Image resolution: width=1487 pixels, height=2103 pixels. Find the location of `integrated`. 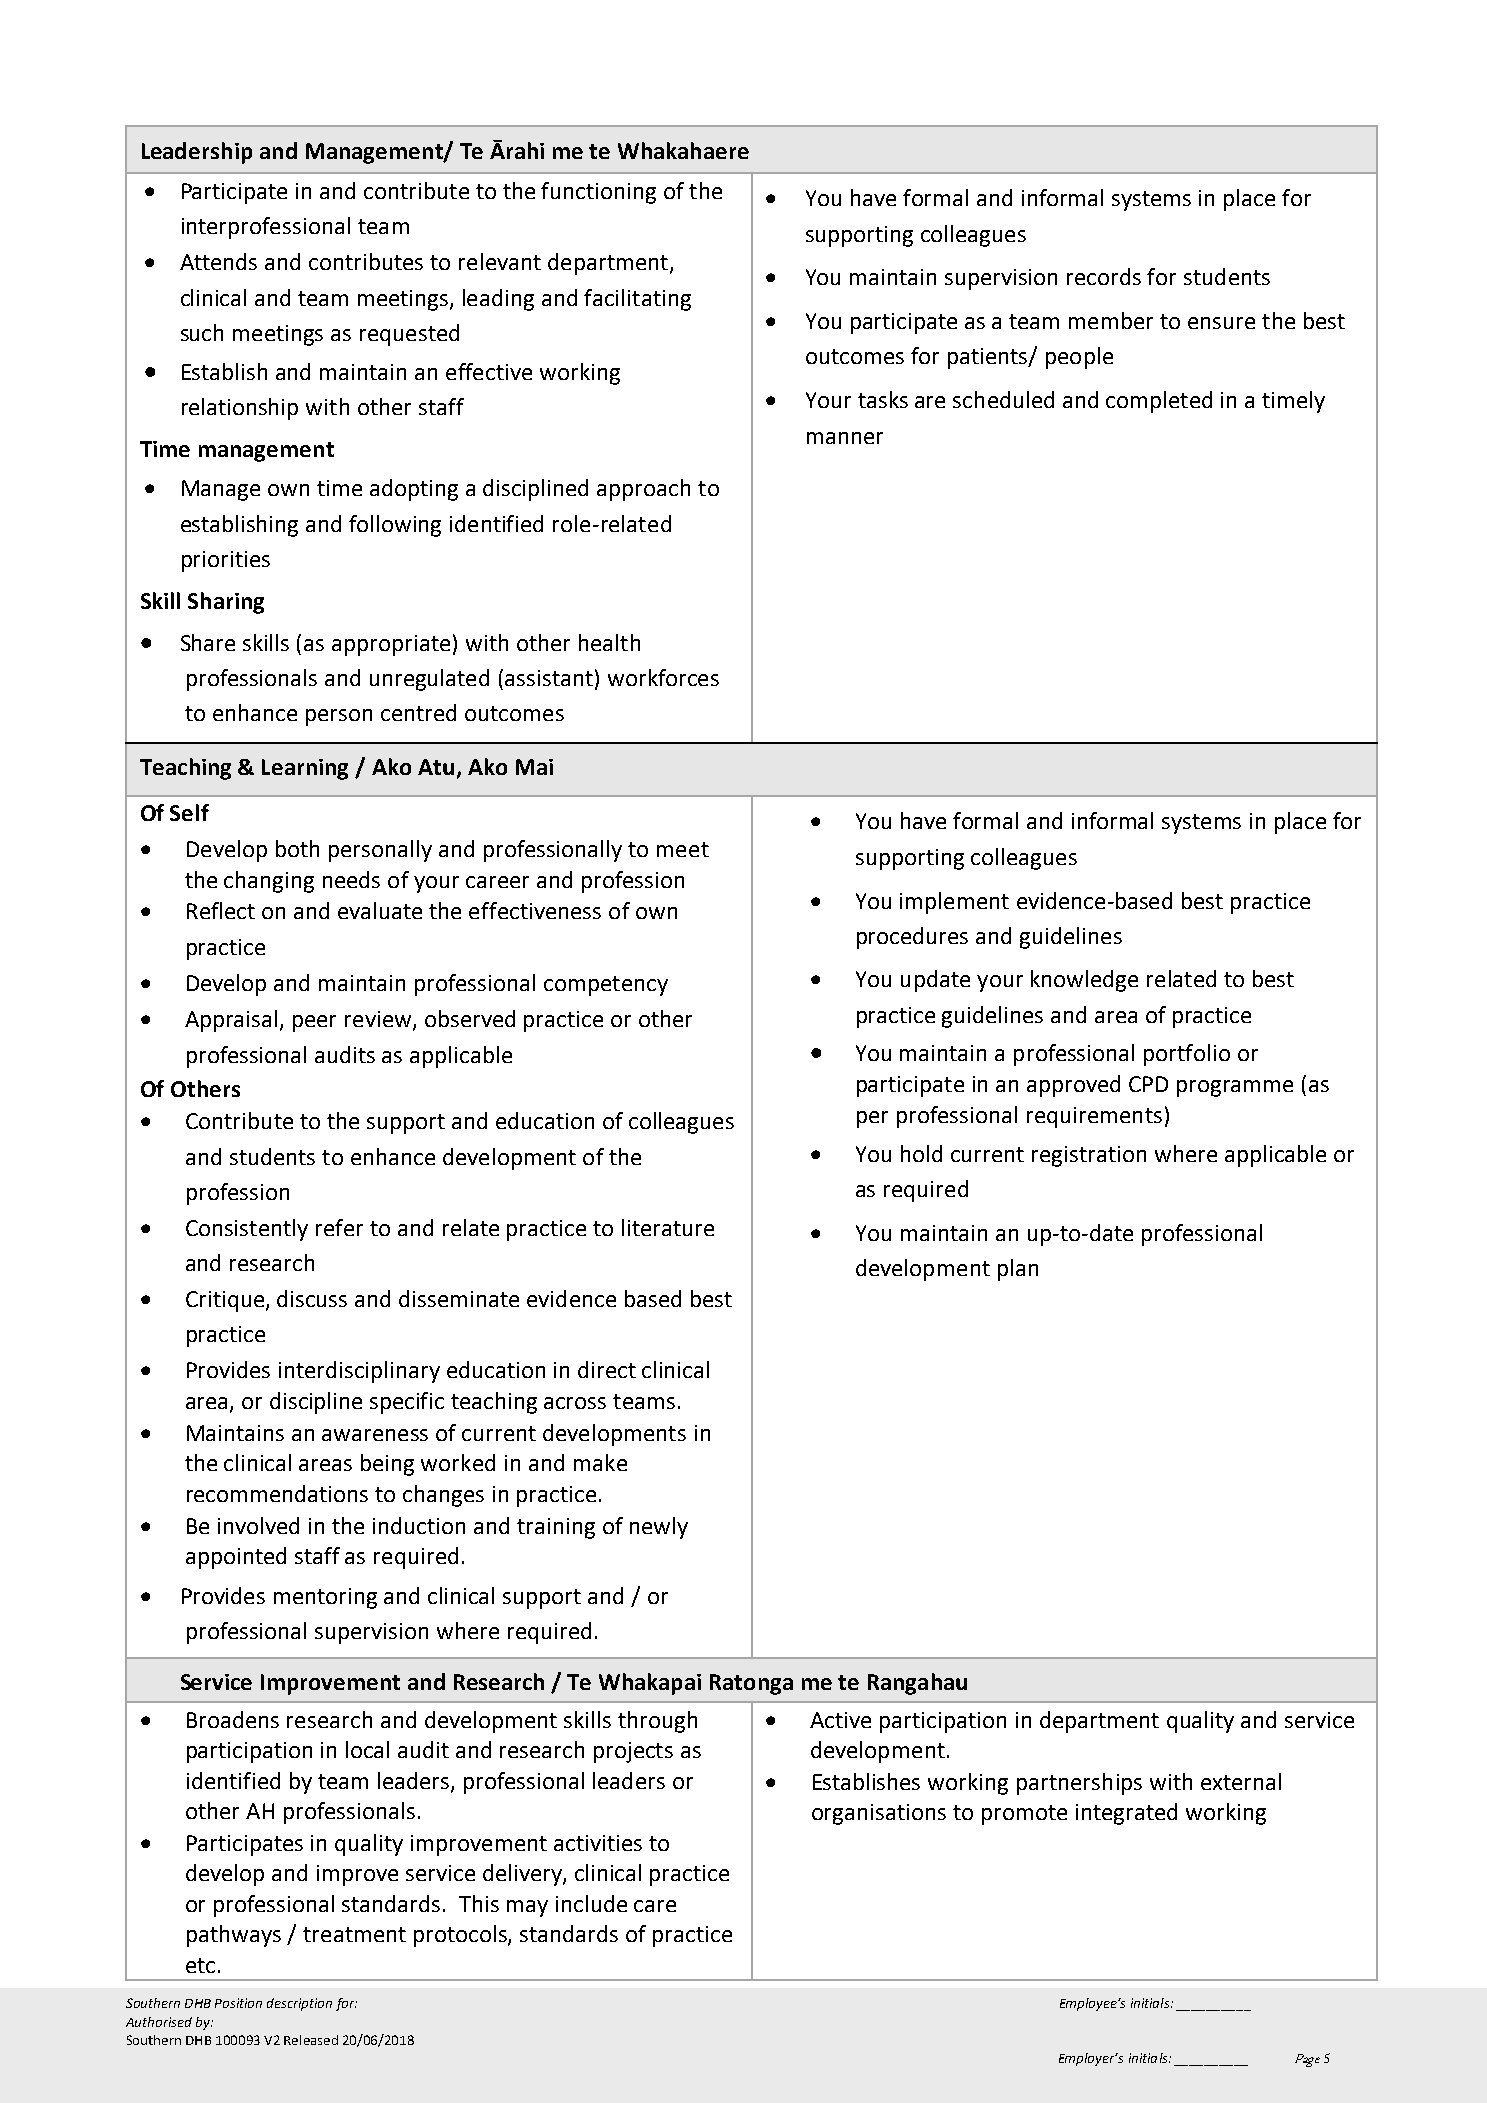

integrated is located at coordinates (1126, 1814).
